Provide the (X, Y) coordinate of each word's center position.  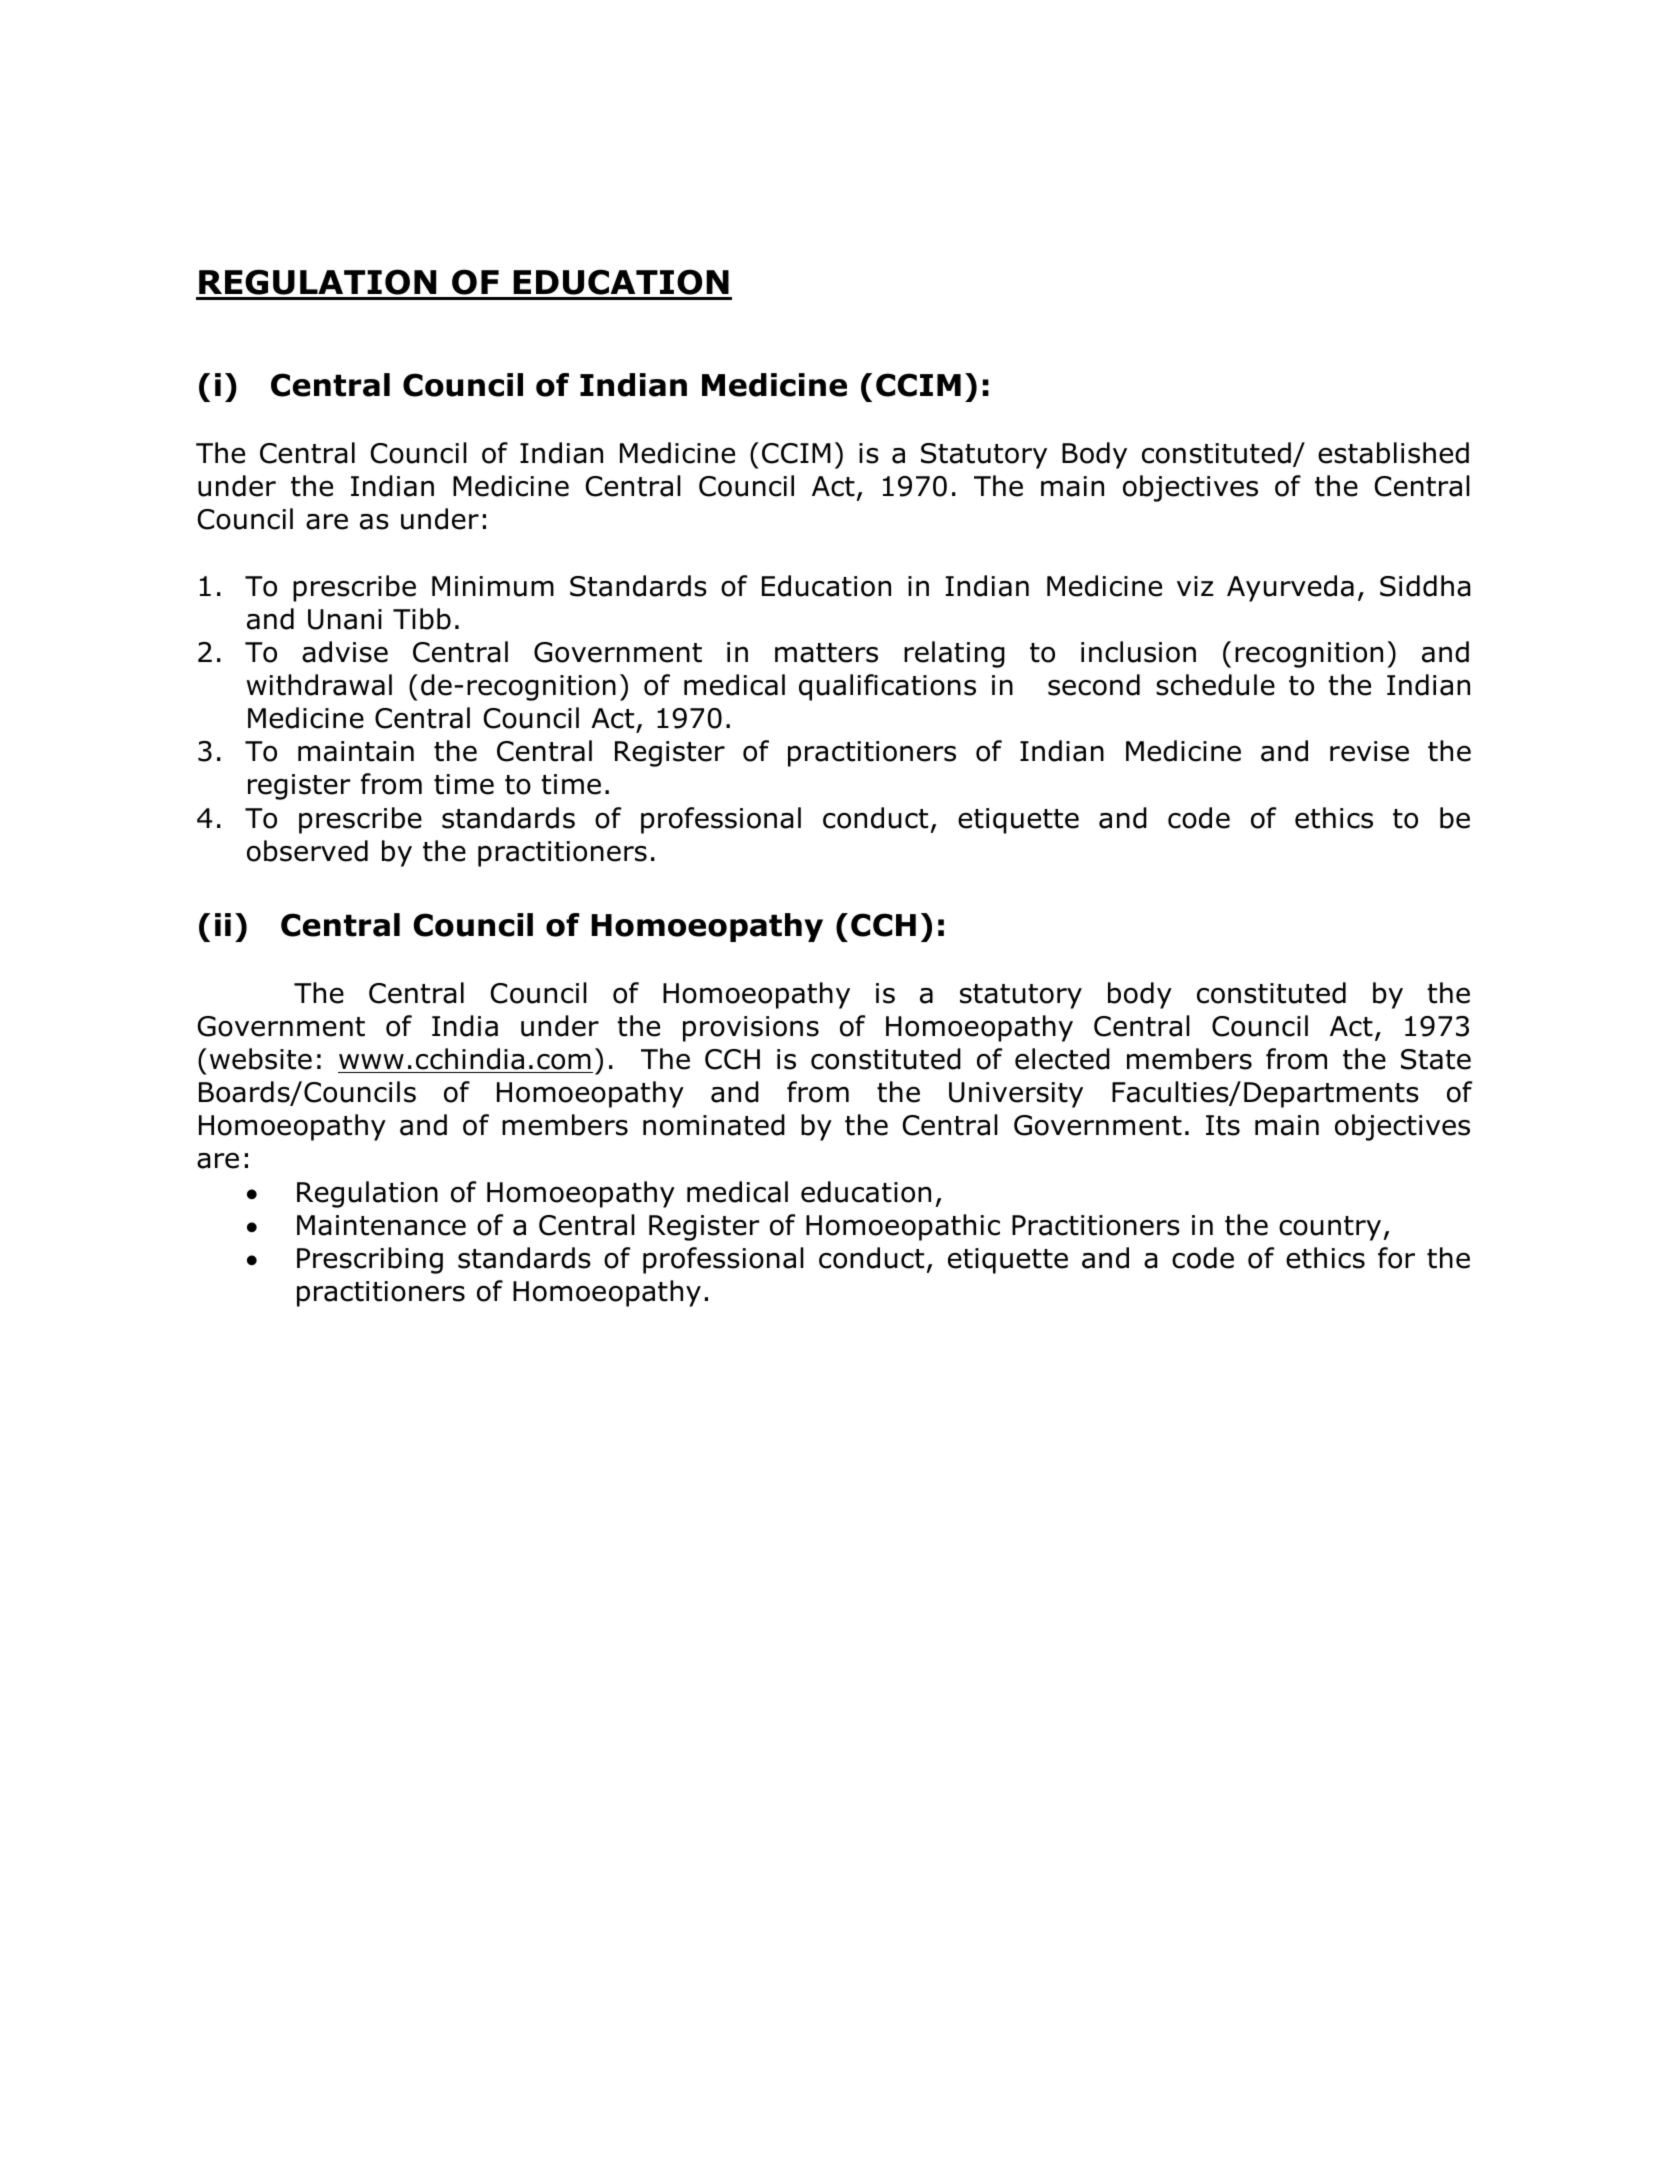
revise (1369, 751)
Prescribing (370, 1260)
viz (1195, 586)
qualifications (887, 687)
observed (307, 851)
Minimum (493, 586)
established (1393, 453)
